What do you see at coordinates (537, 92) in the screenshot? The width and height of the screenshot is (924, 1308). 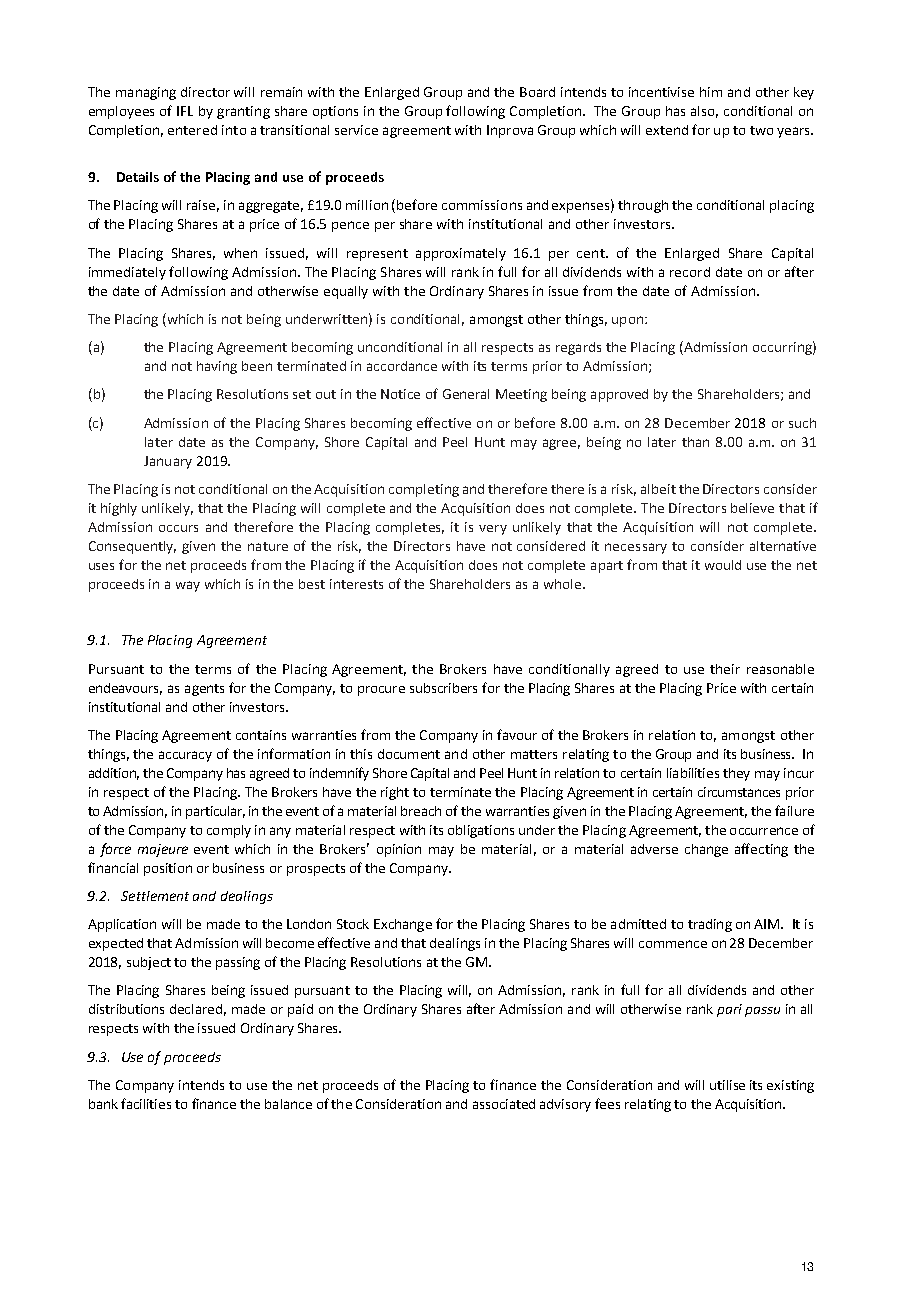 I see `Board` at bounding box center [537, 92].
